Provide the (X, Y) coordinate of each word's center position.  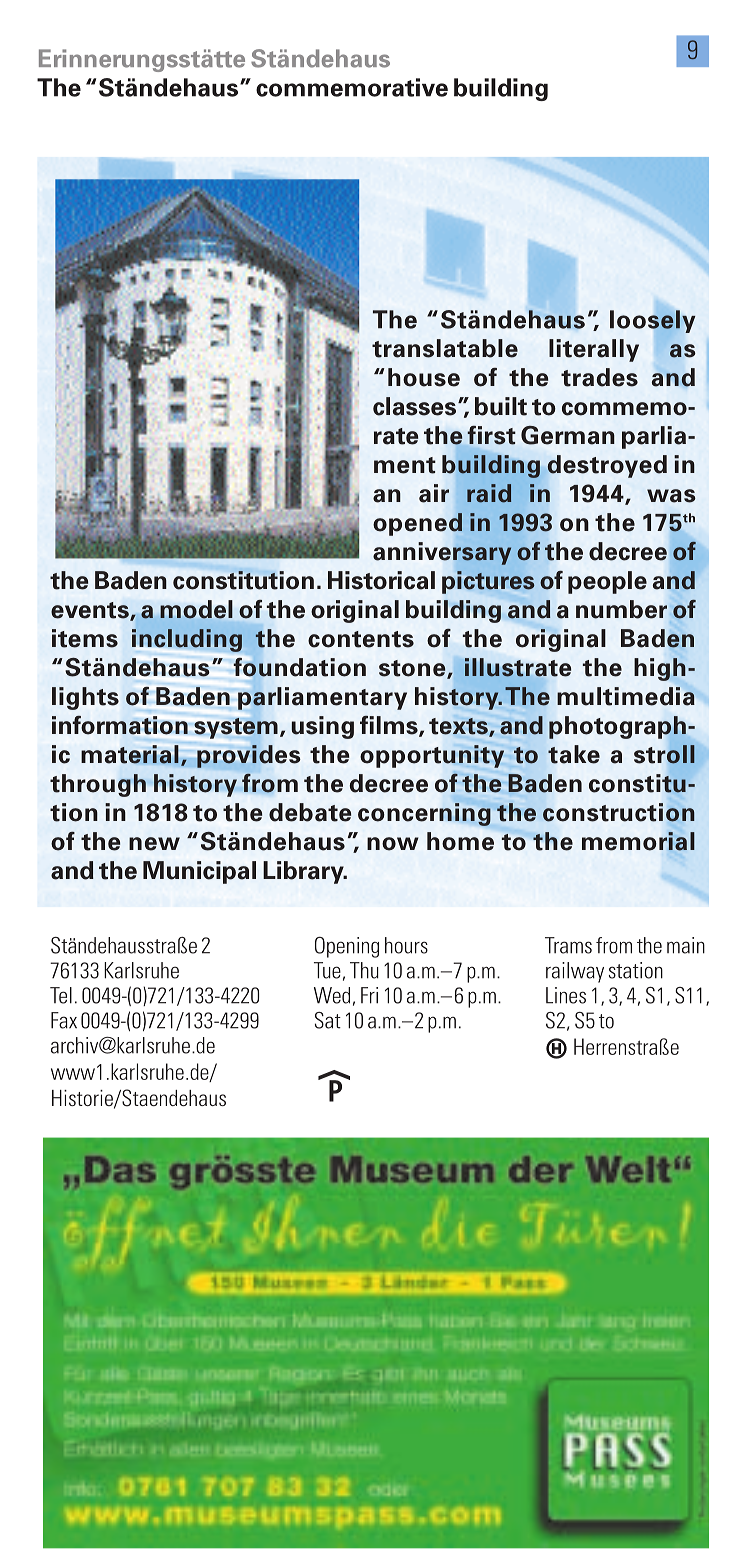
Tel (61, 995)
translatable (445, 348)
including (187, 640)
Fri (369, 995)
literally (594, 350)
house (424, 377)
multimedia (626, 696)
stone (413, 669)
